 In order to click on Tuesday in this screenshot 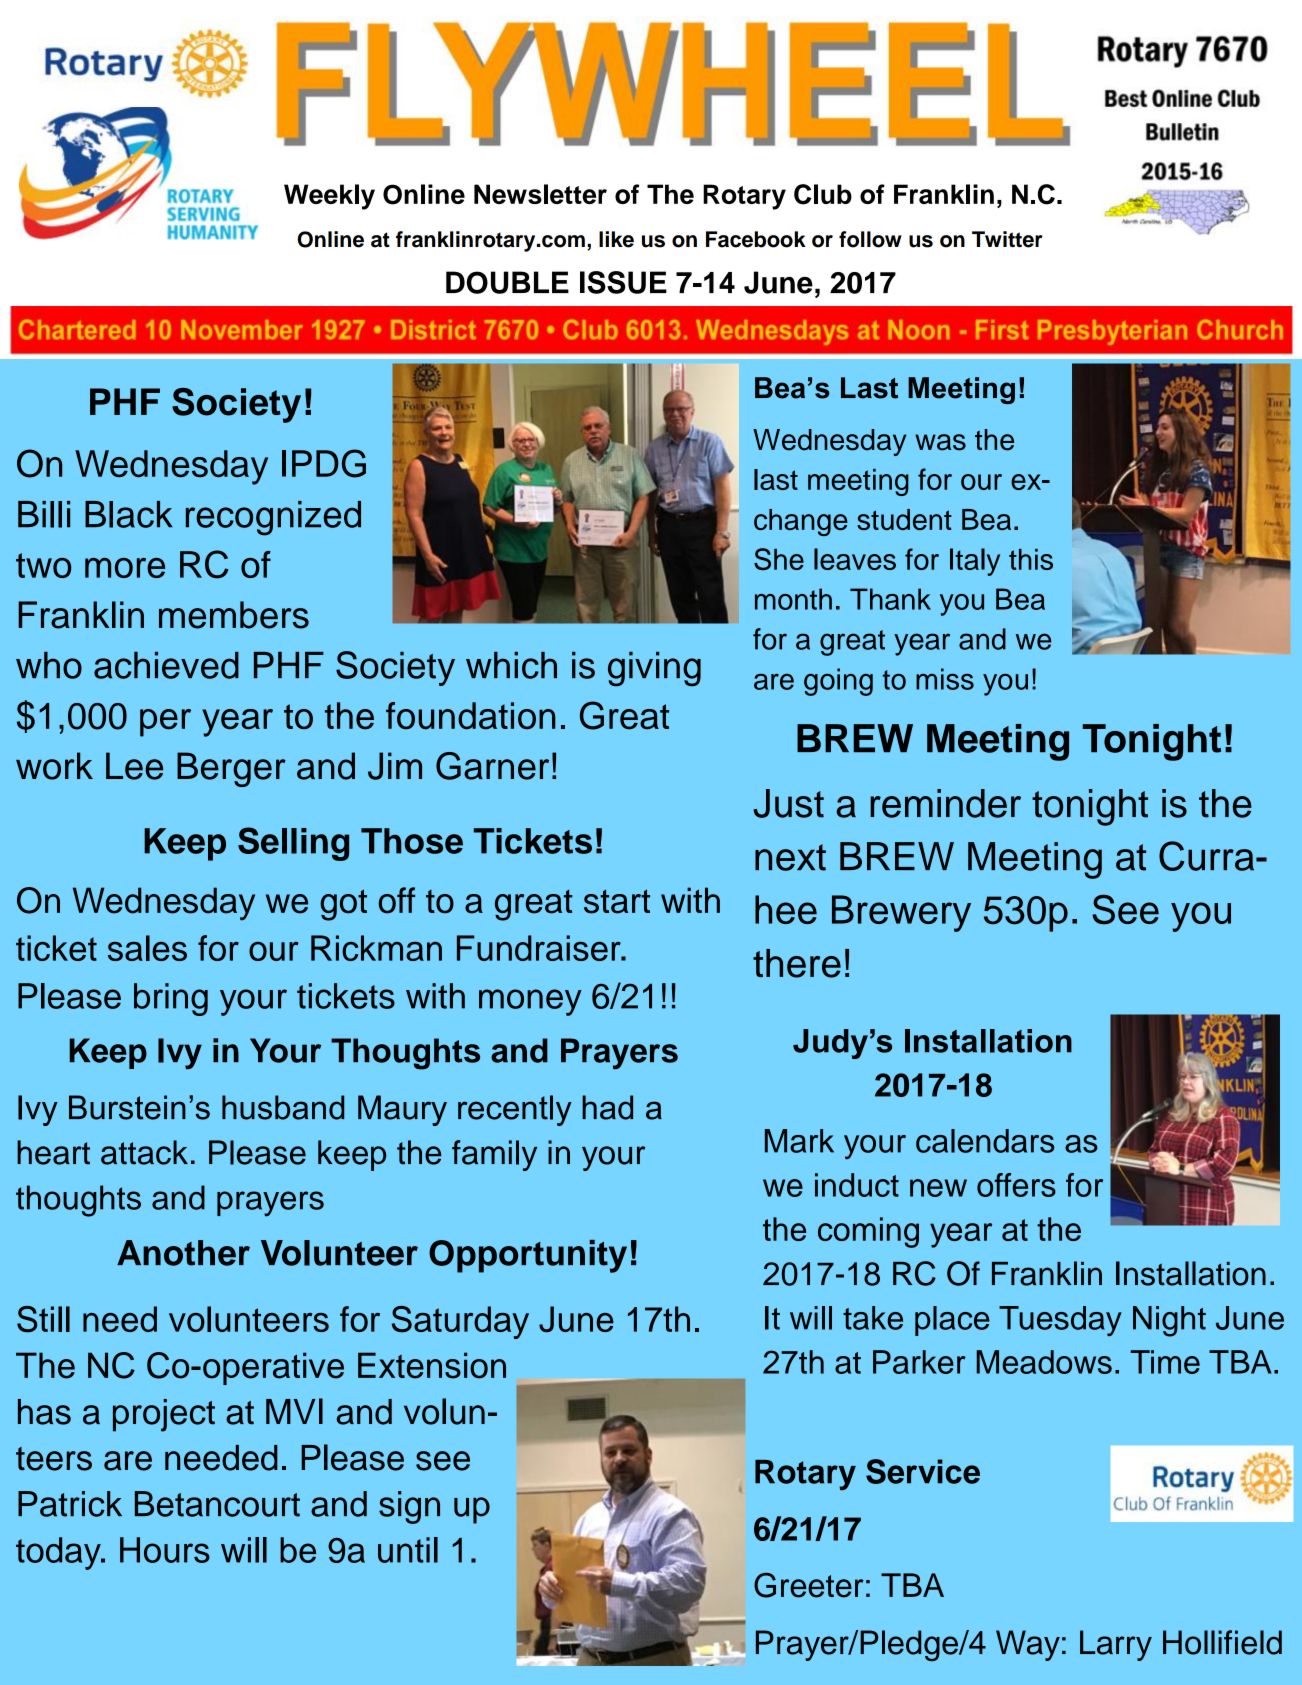, I will do `click(1060, 1321)`.
